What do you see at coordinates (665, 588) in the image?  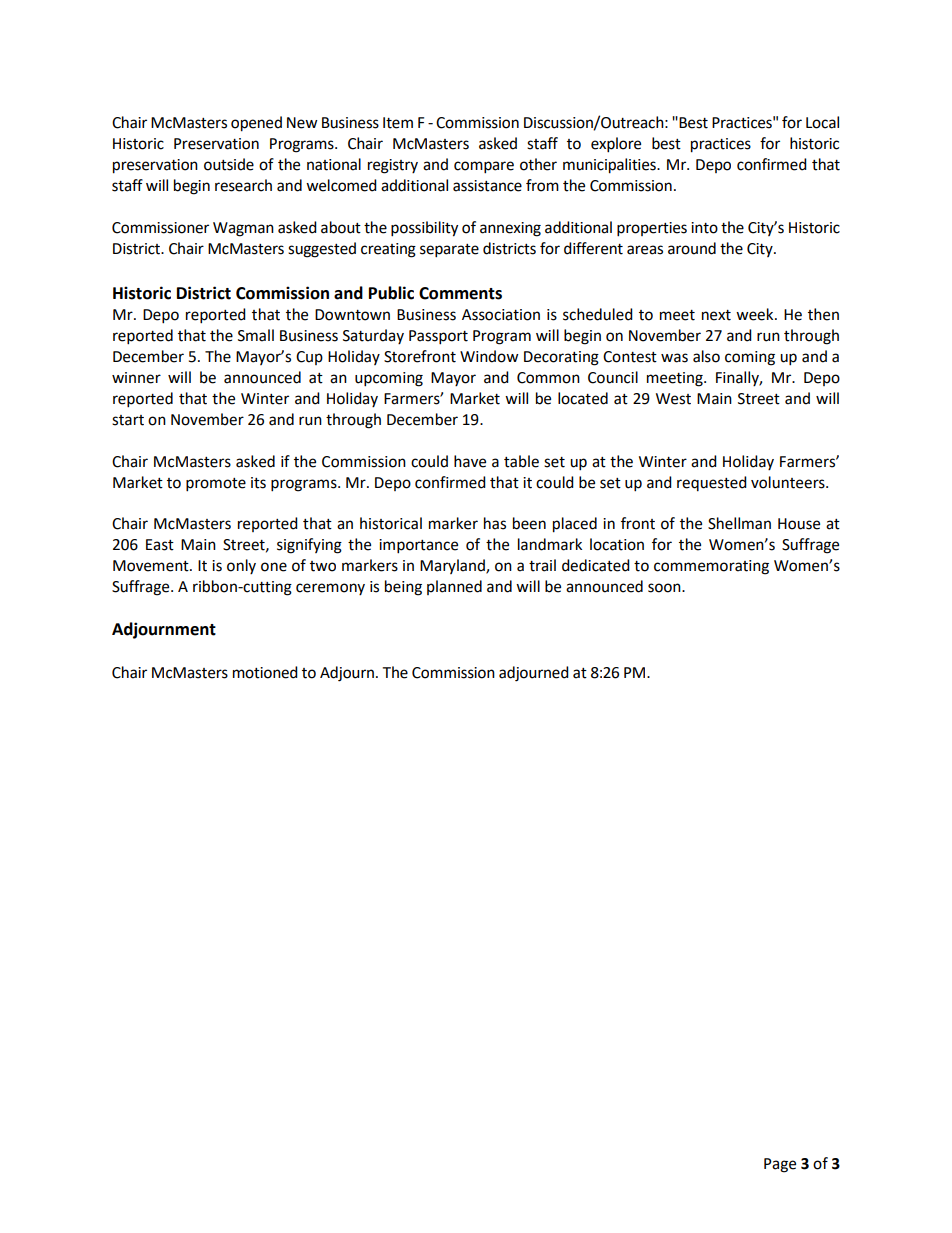 I see `soon` at bounding box center [665, 588].
